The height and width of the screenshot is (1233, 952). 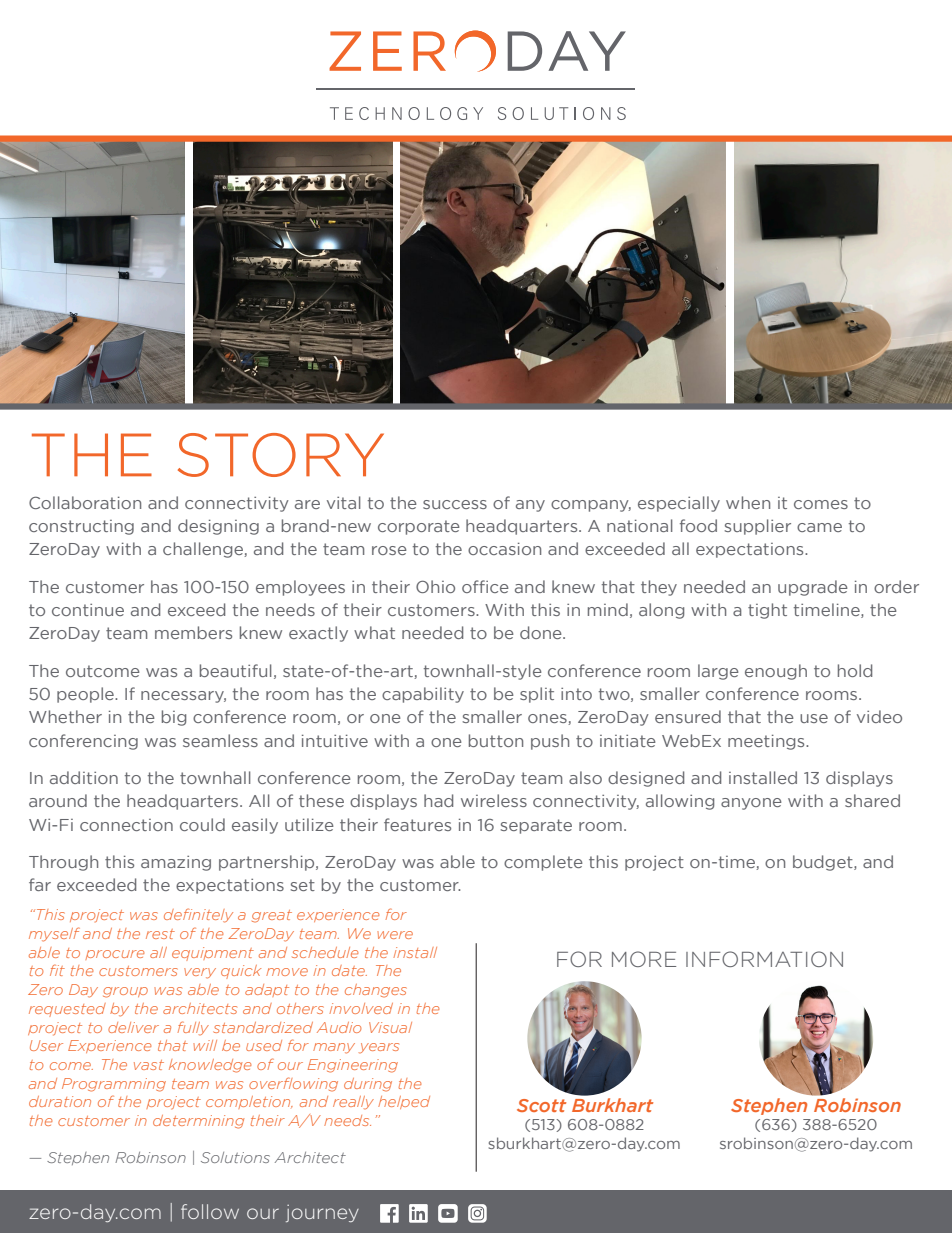 I want to click on success, so click(x=455, y=504).
